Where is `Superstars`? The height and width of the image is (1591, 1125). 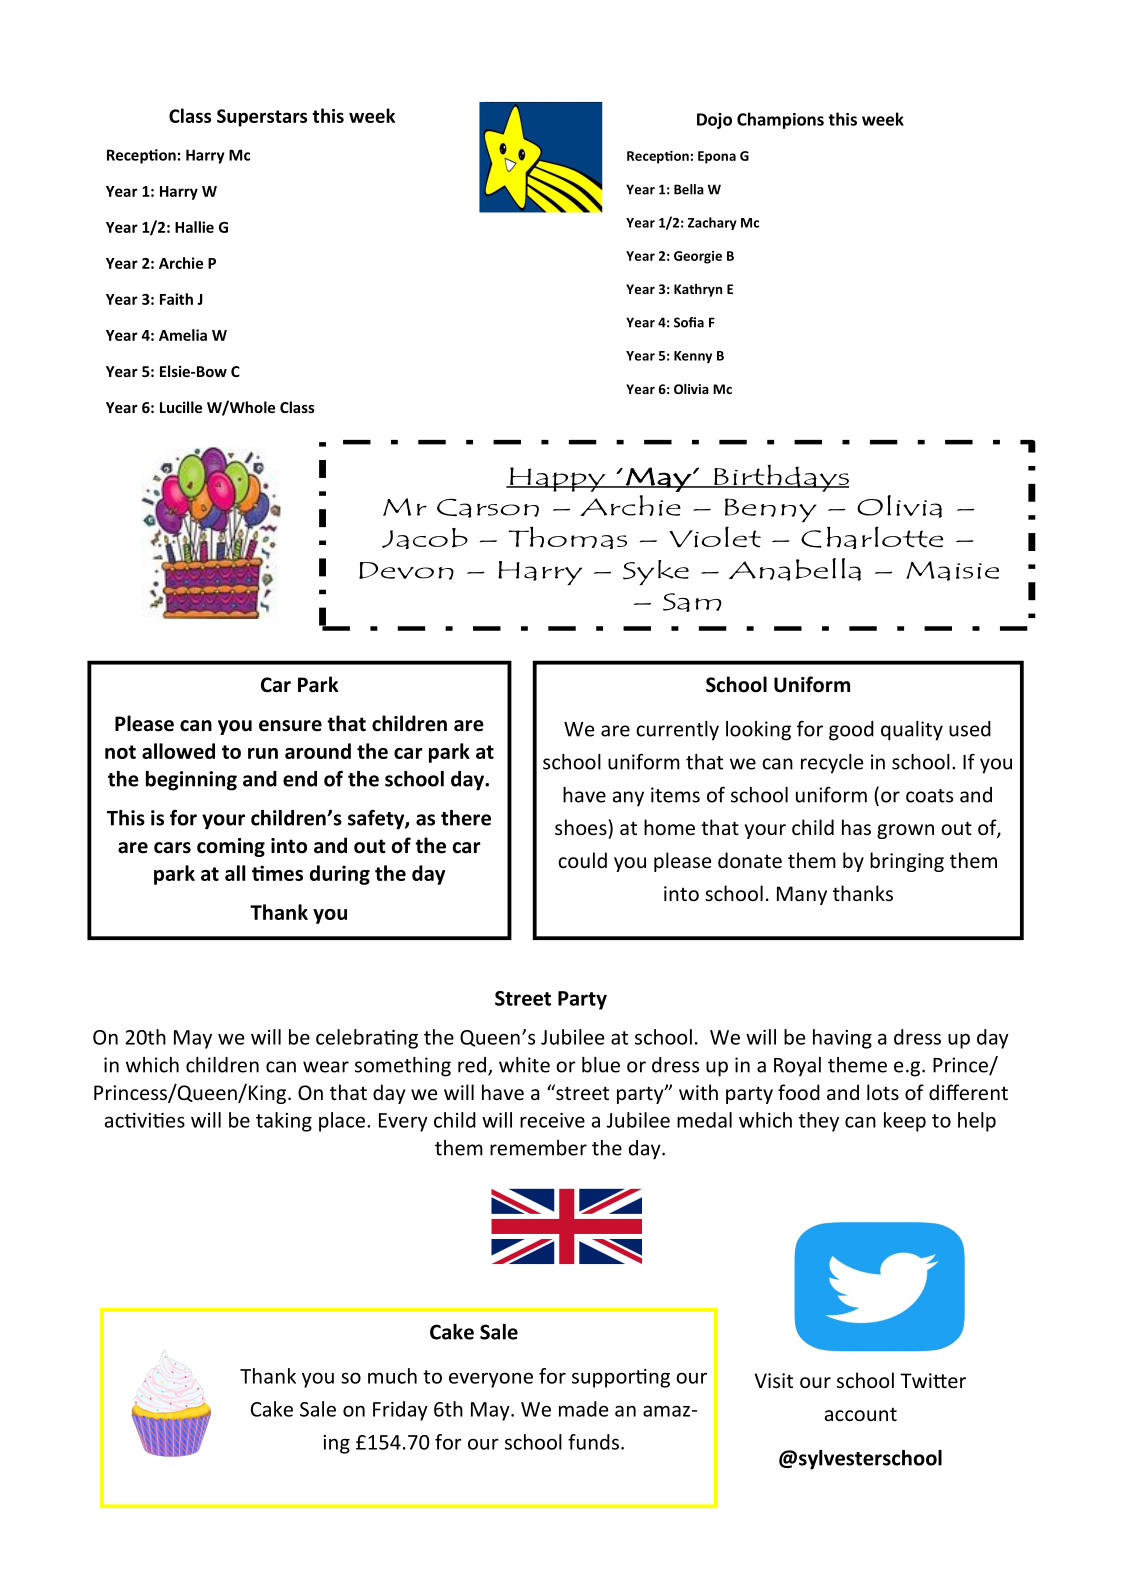
Superstars is located at coordinates (262, 118).
